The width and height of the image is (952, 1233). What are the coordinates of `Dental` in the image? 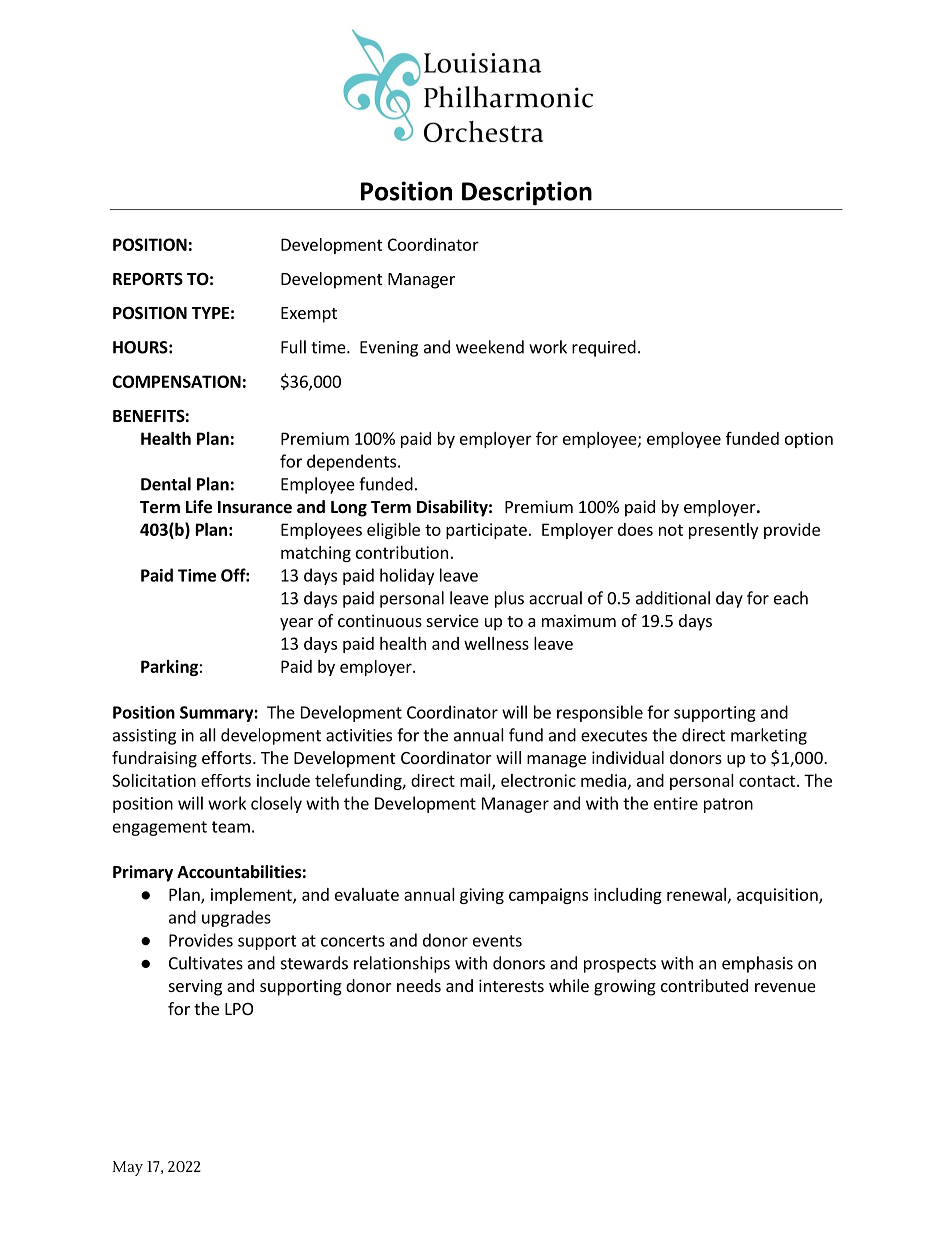 It's located at (166, 484).
